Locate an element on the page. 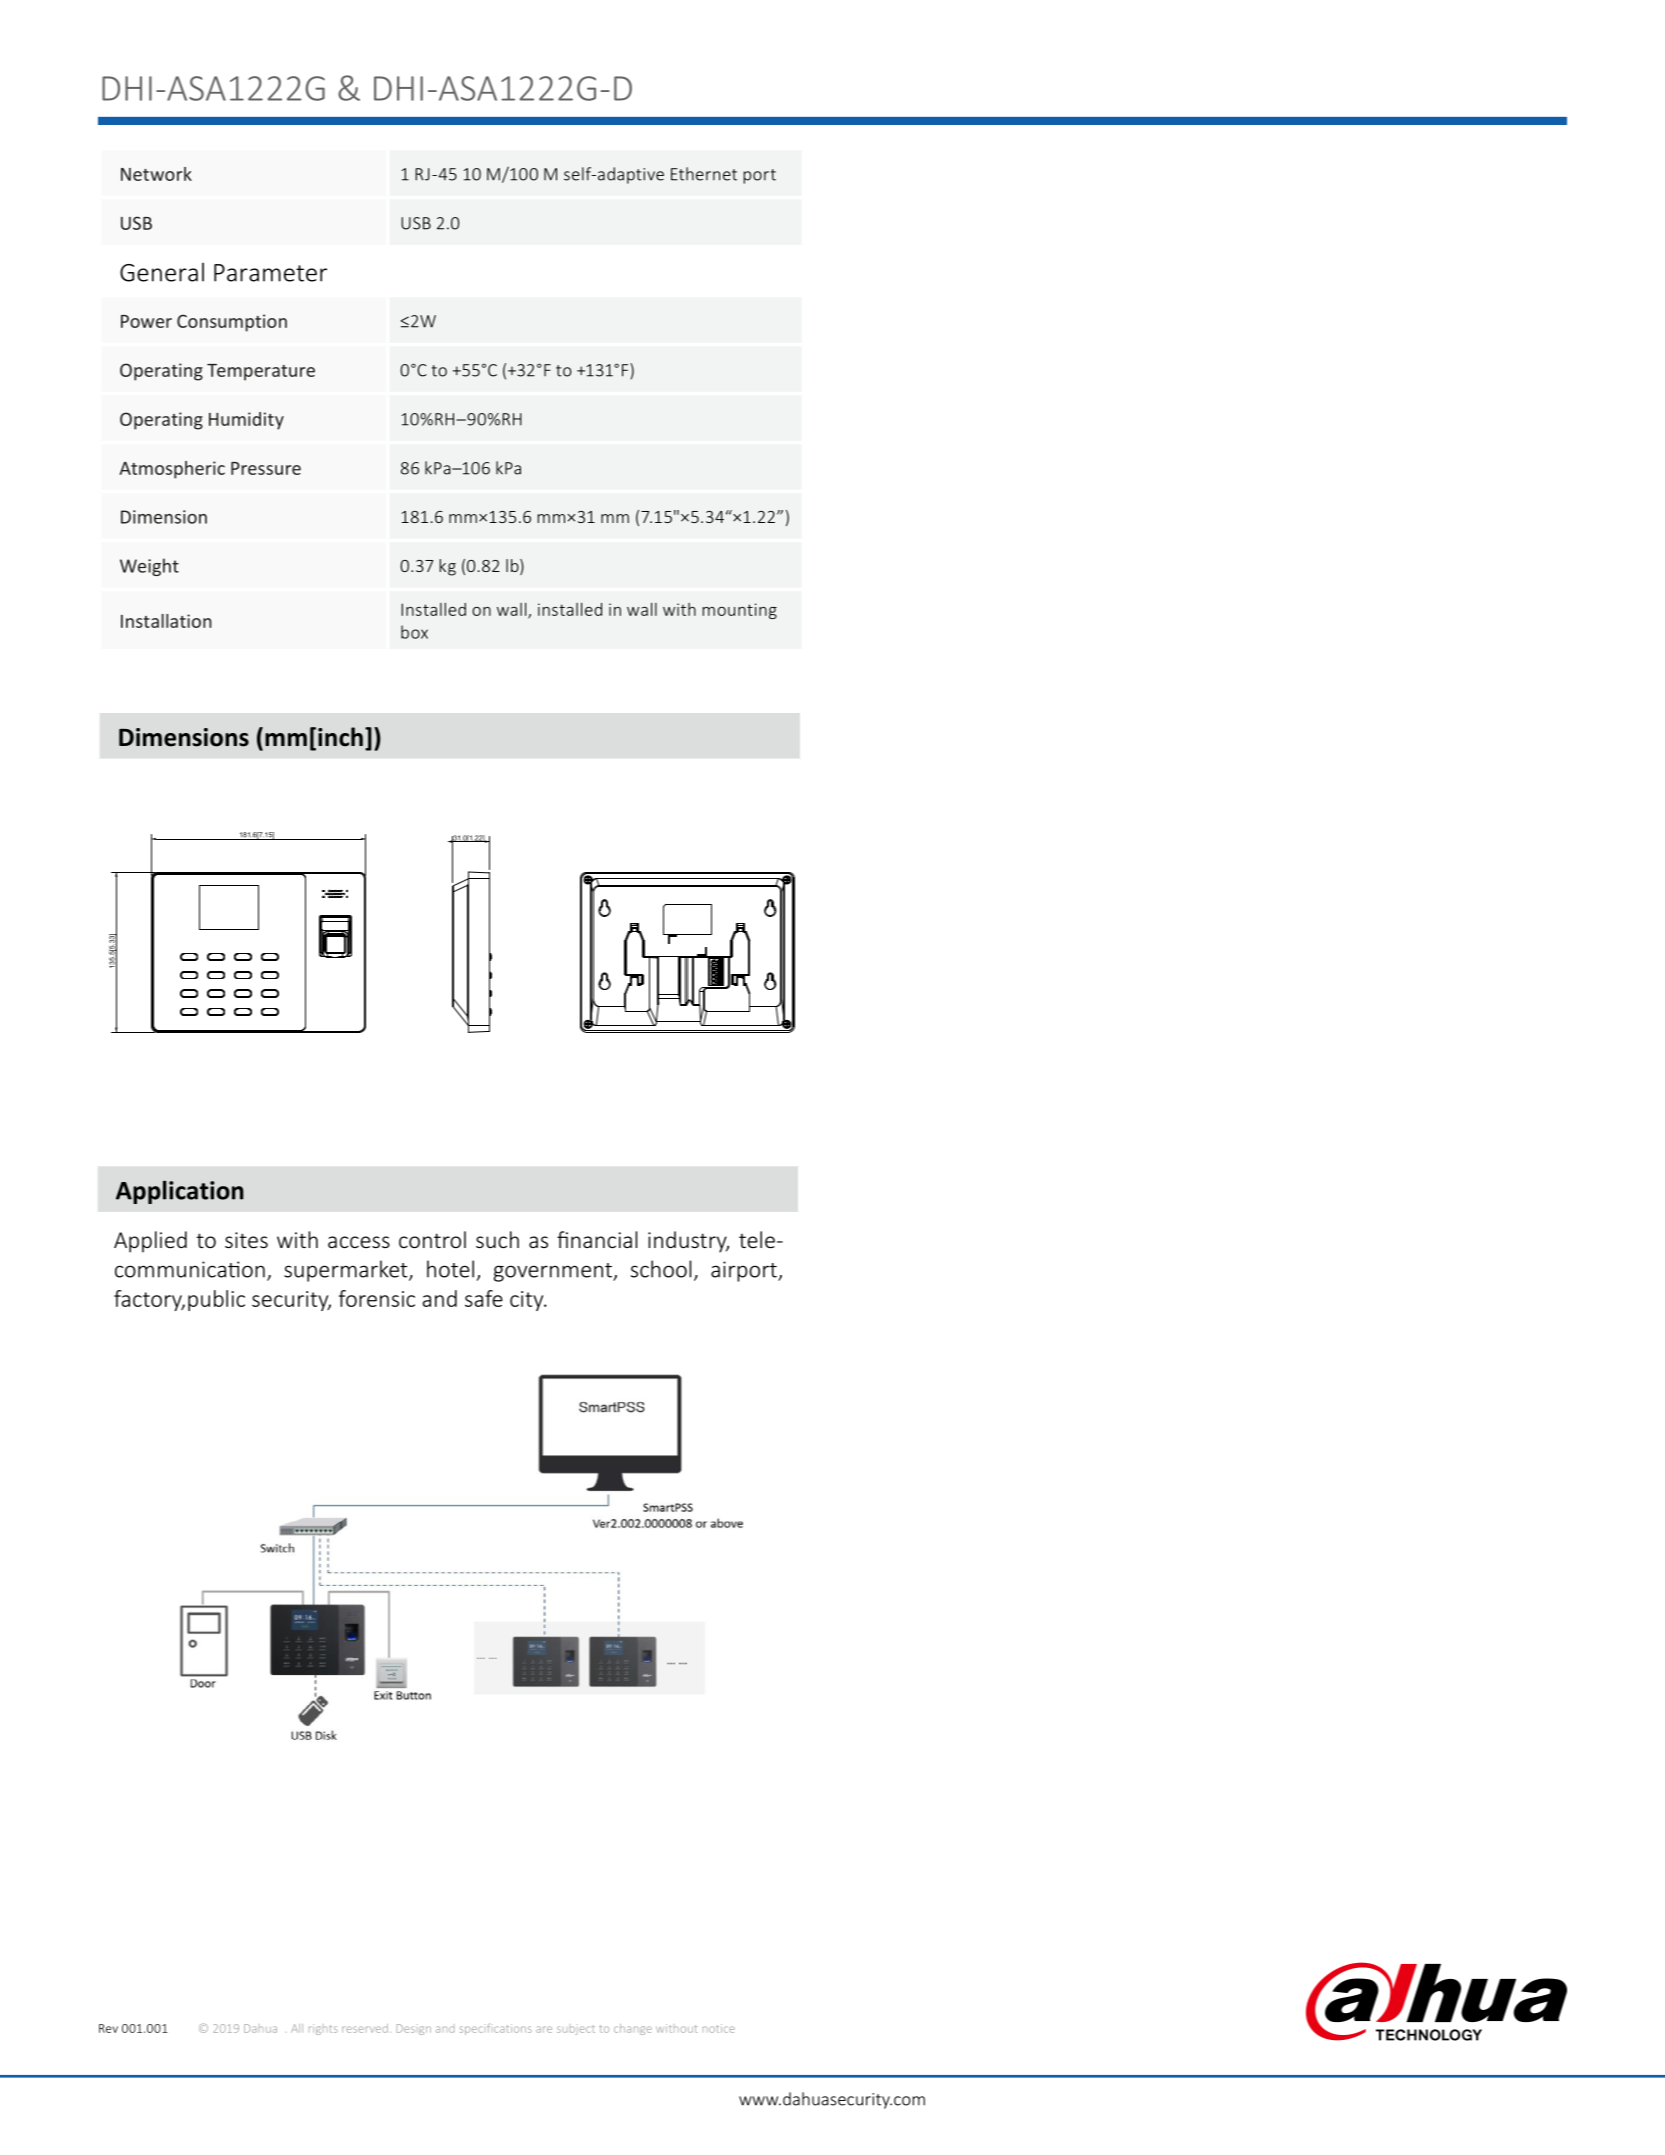  Parameter is located at coordinates (270, 273).
